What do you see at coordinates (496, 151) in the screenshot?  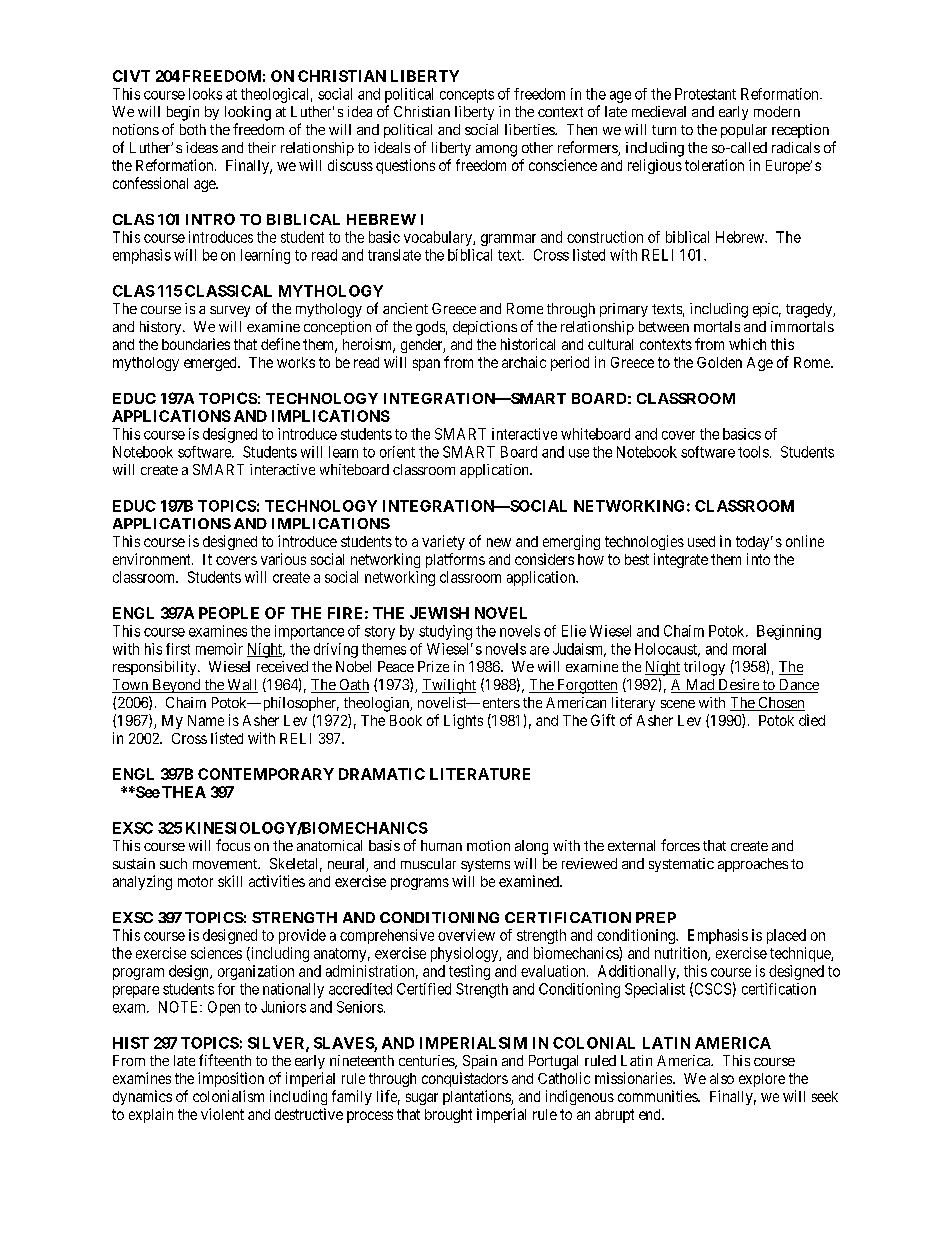 I see `among` at bounding box center [496, 151].
